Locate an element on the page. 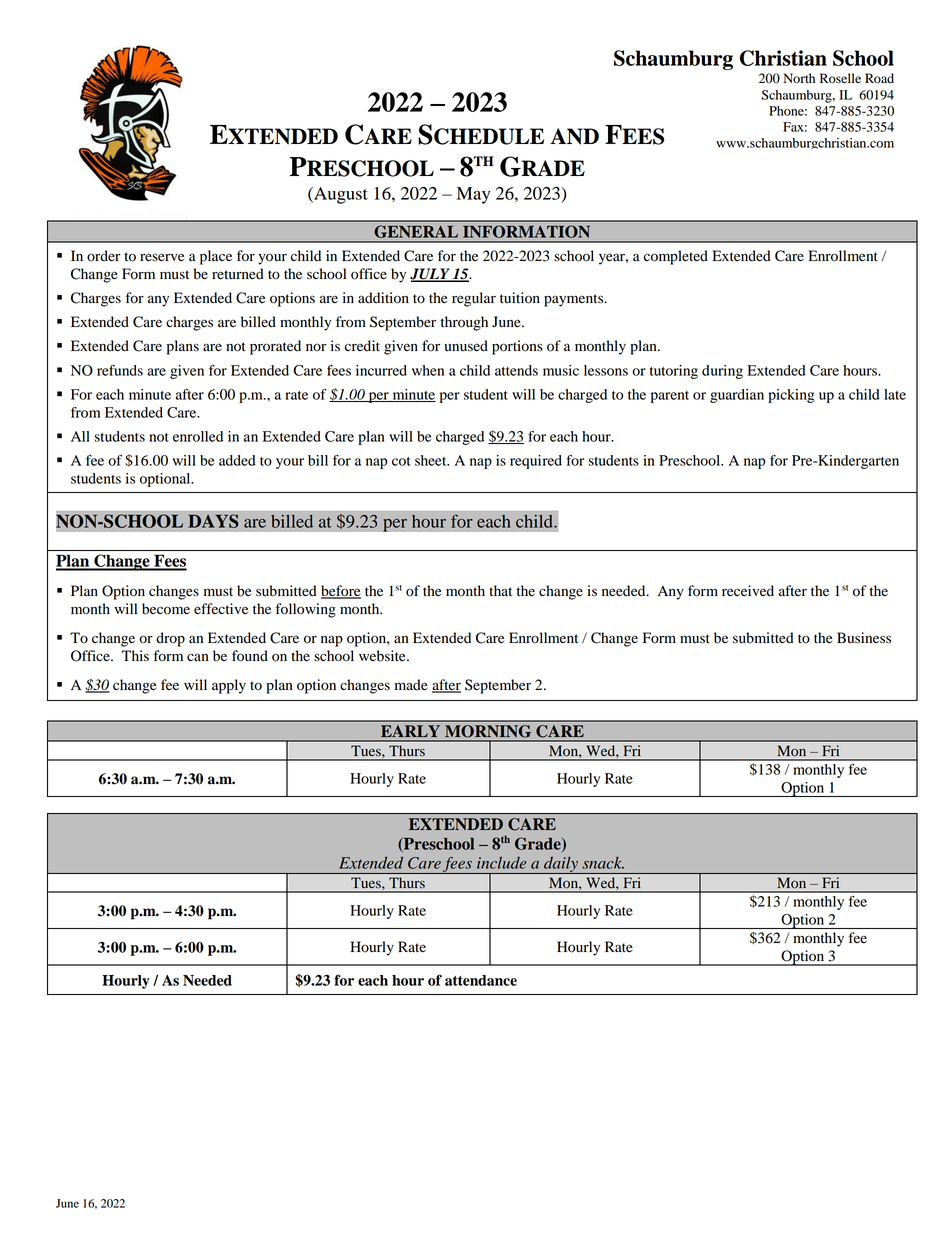 The image size is (952, 1233). made is located at coordinates (411, 685).
